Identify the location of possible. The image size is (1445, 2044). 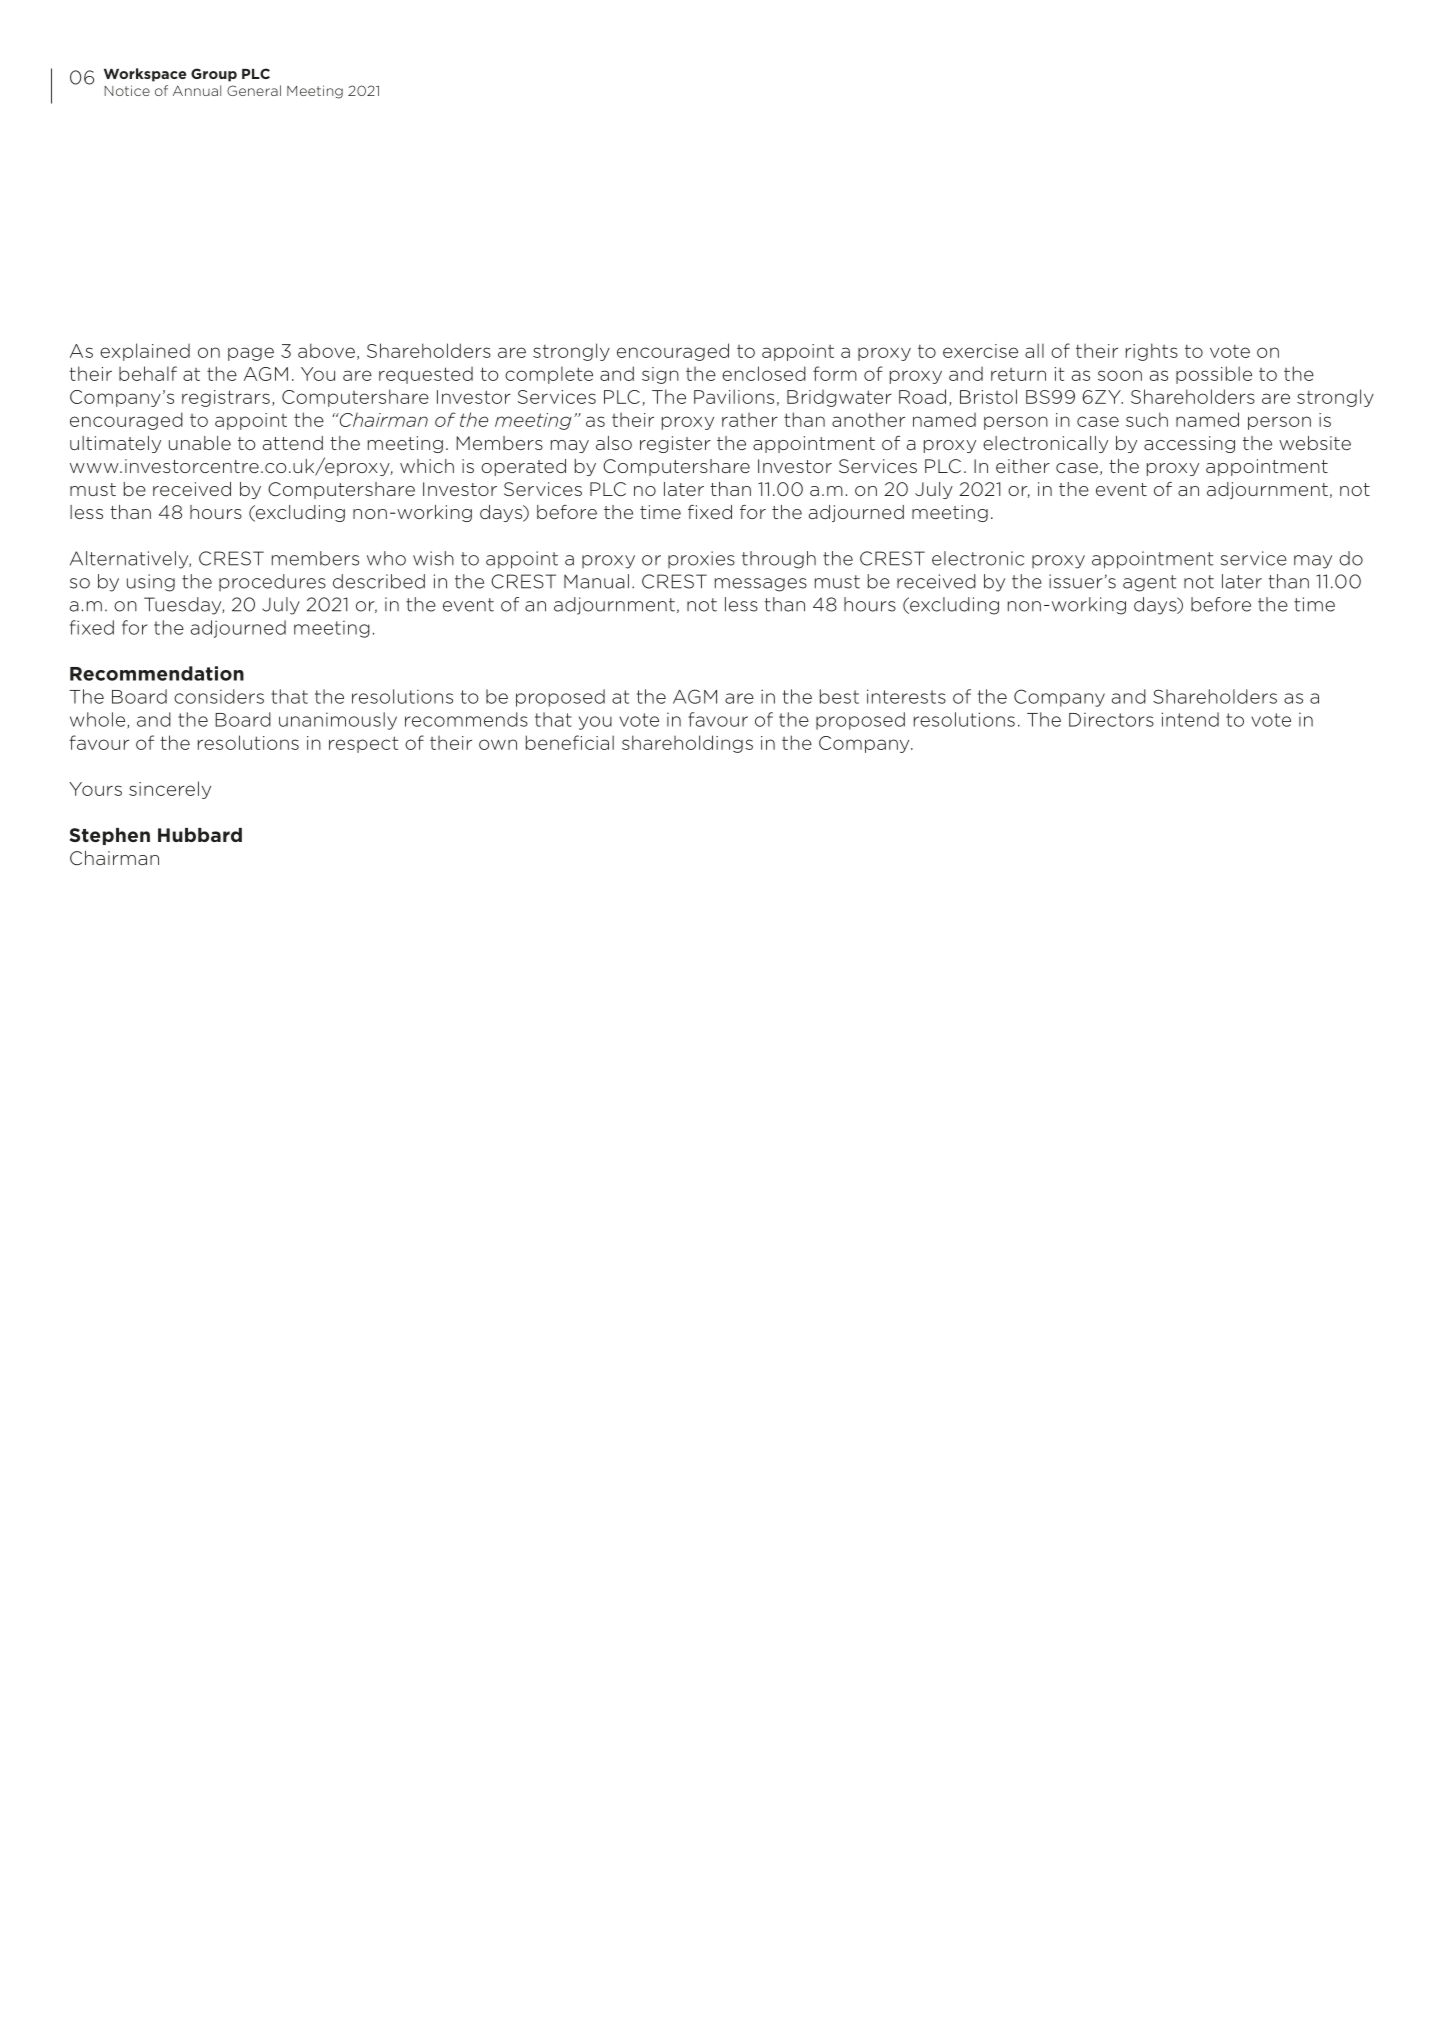
(1214, 375).
